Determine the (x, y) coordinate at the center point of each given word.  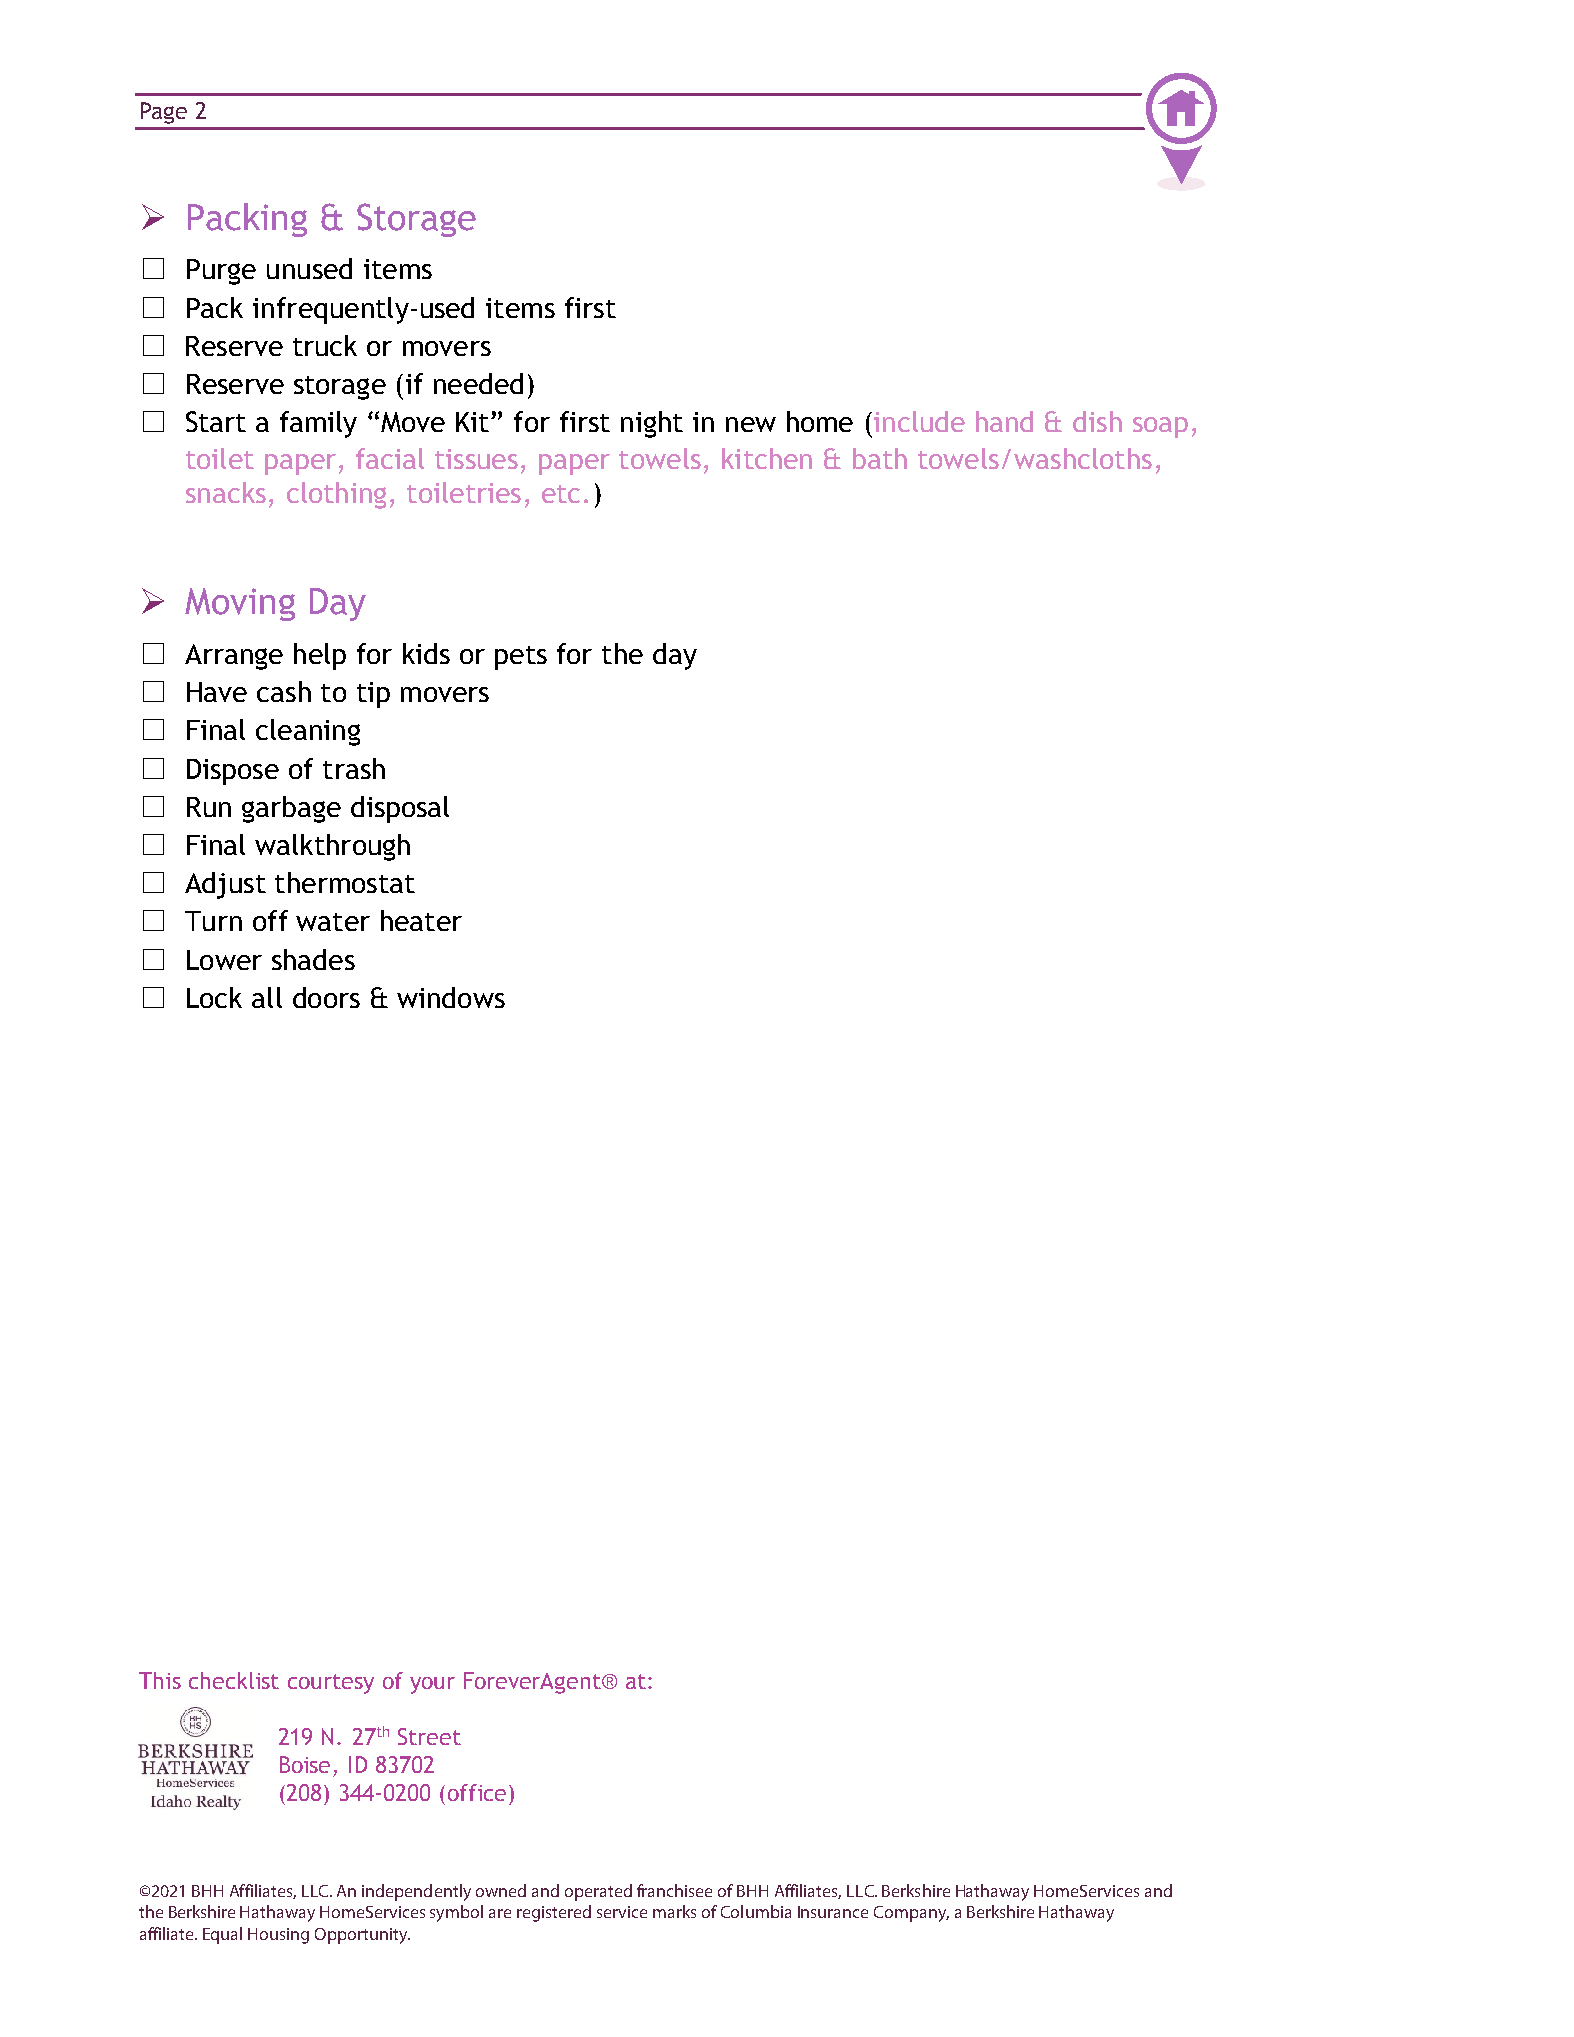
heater (421, 920)
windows (451, 997)
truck (325, 345)
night (652, 424)
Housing (278, 1936)
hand (1004, 421)
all (267, 997)
